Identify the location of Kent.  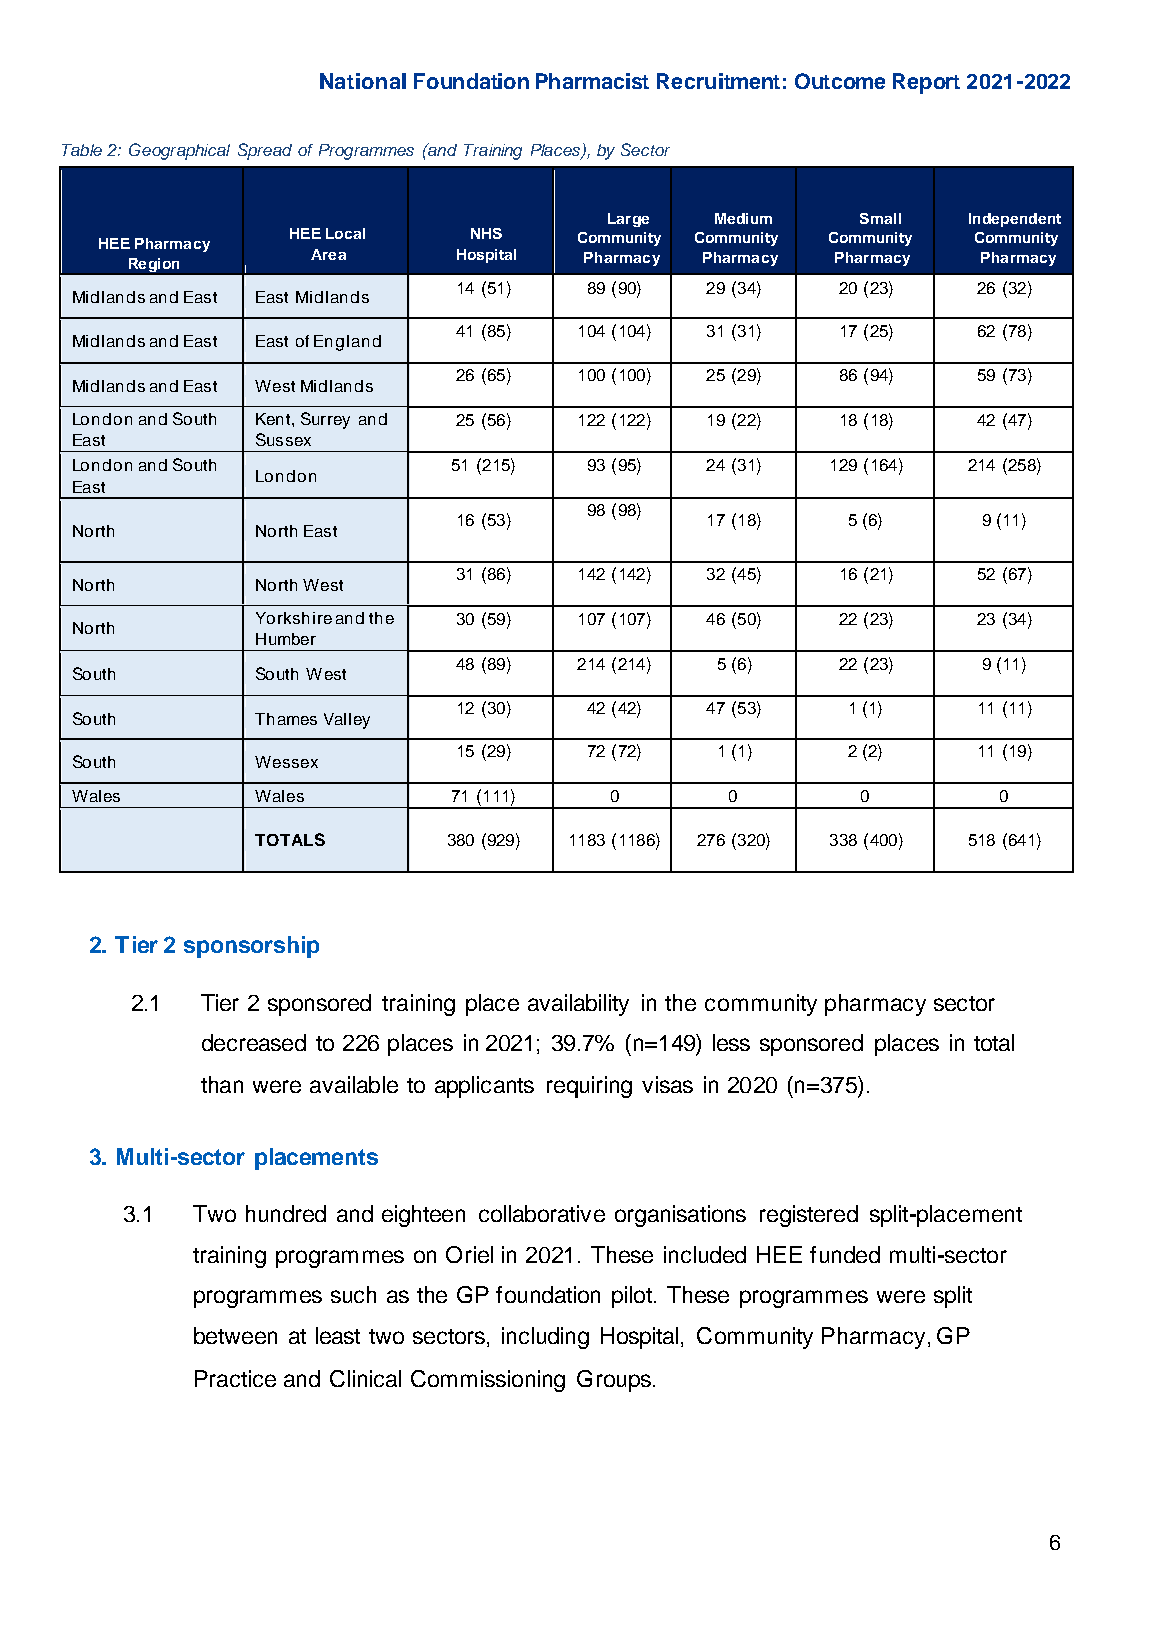
(274, 419).
